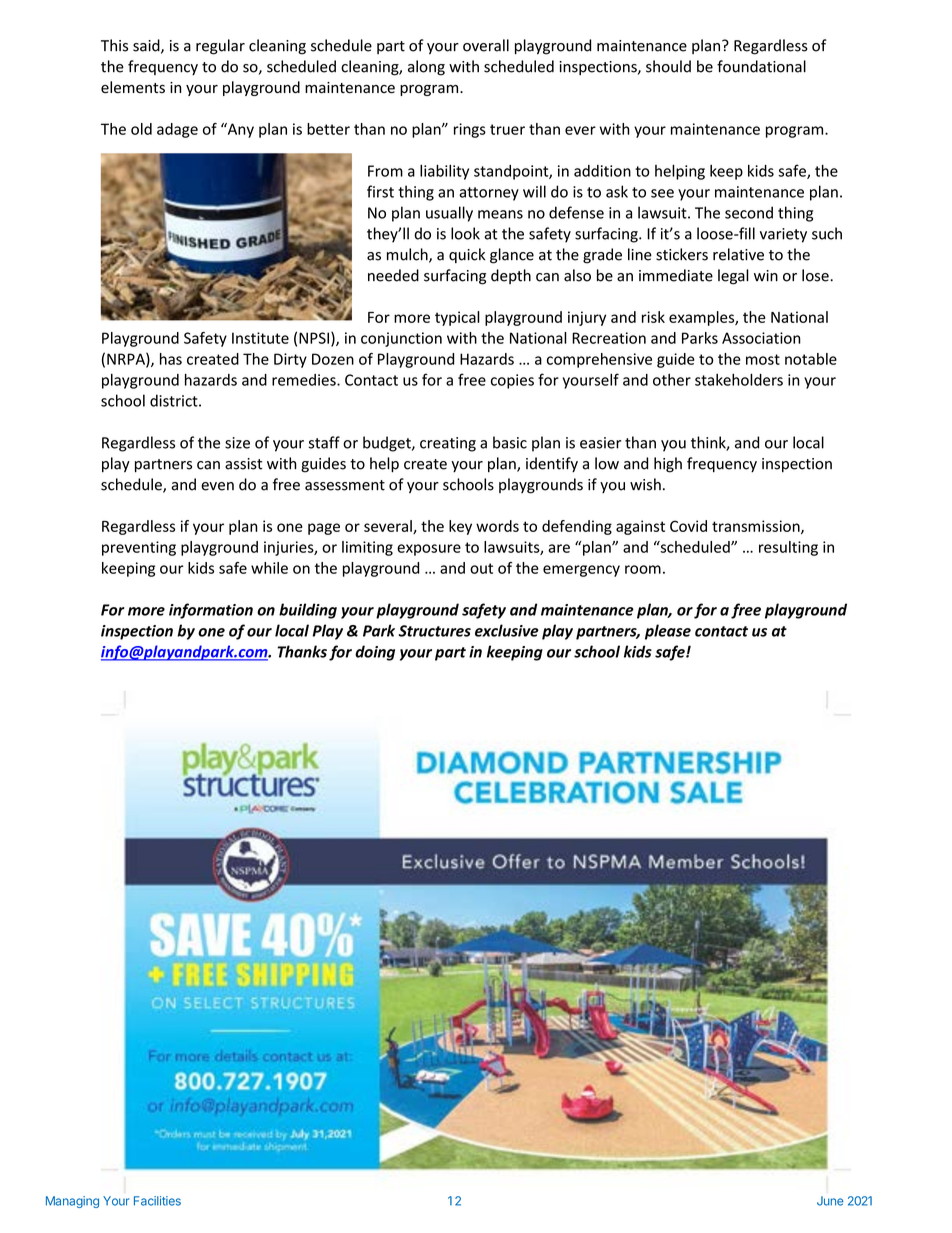 This page has width=952, height=1233. Describe the element at coordinates (426, 68) in the page. I see `along` at that location.
